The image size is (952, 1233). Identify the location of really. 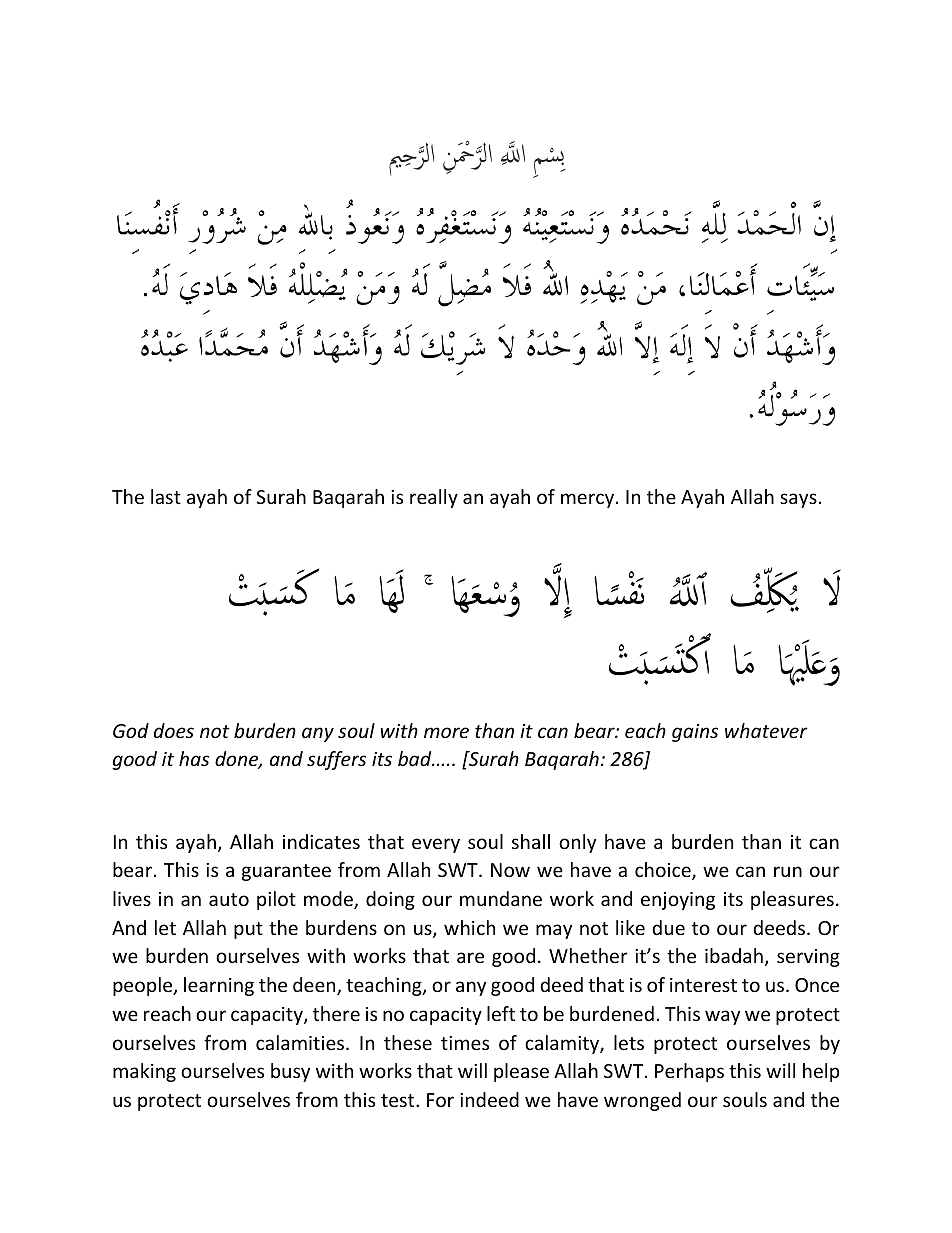
(434, 498).
